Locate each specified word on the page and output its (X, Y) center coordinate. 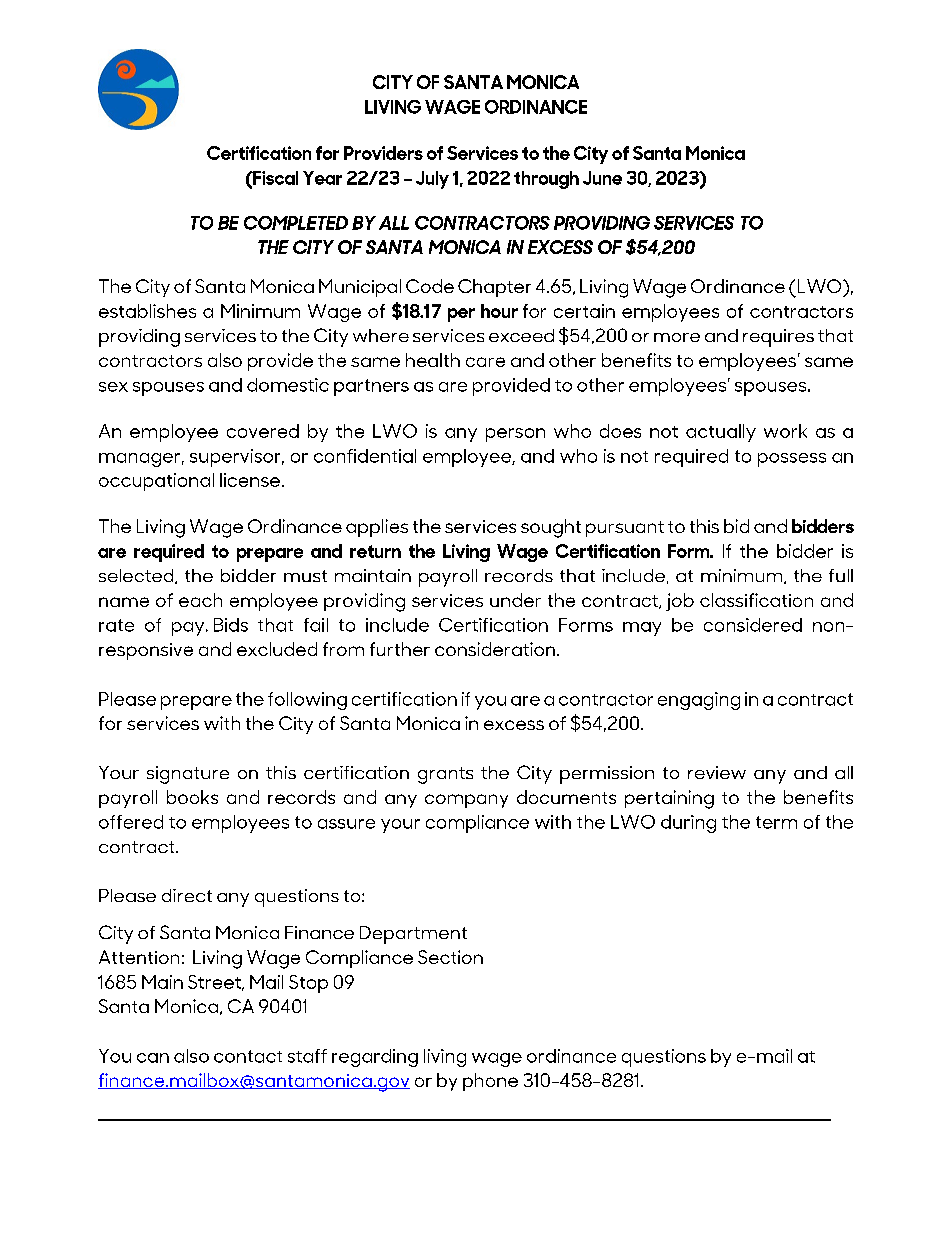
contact (248, 1056)
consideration (495, 649)
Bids (231, 625)
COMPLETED (296, 223)
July (432, 180)
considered (753, 625)
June (602, 178)
